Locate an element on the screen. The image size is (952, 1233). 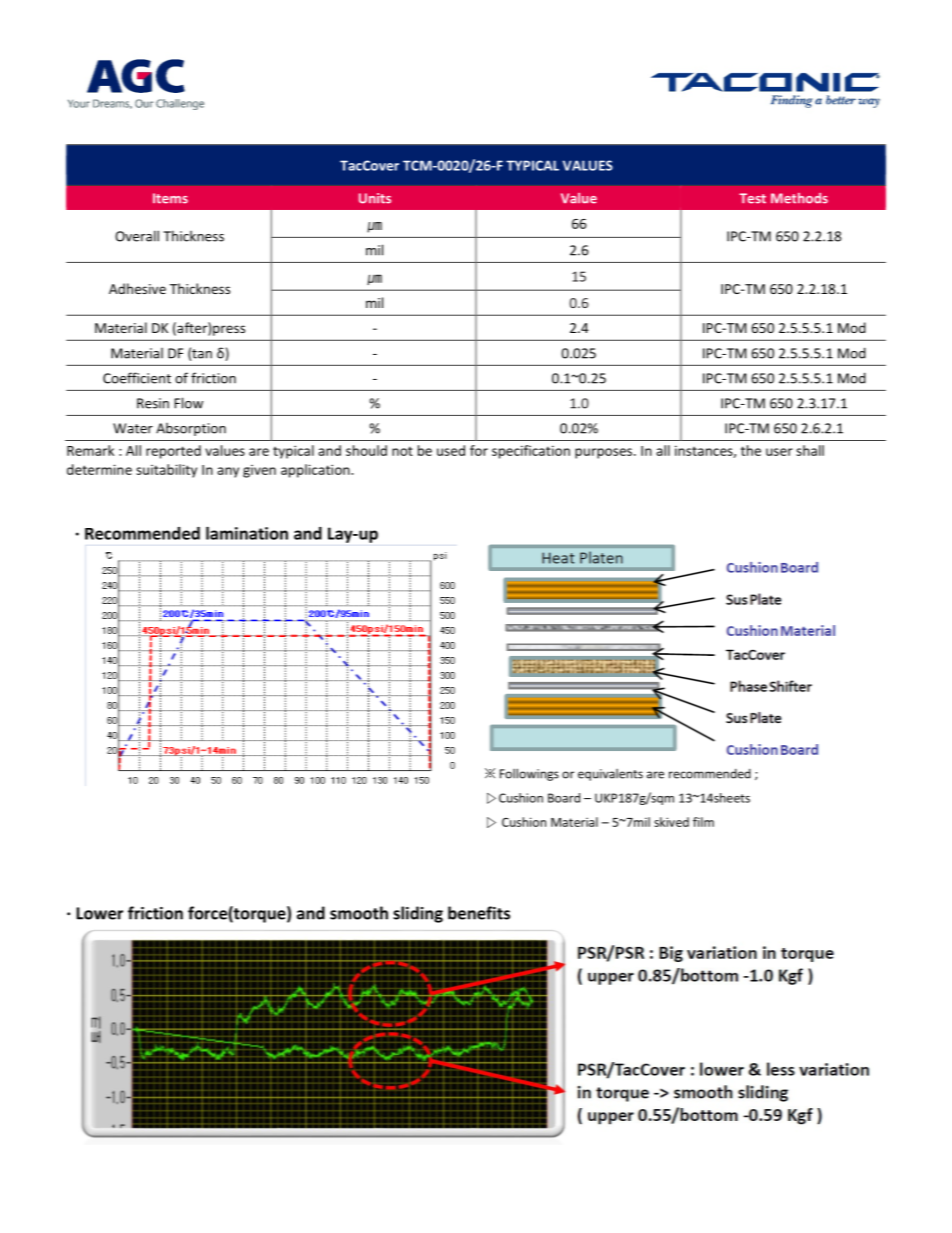
lamination is located at coordinates (247, 533).
